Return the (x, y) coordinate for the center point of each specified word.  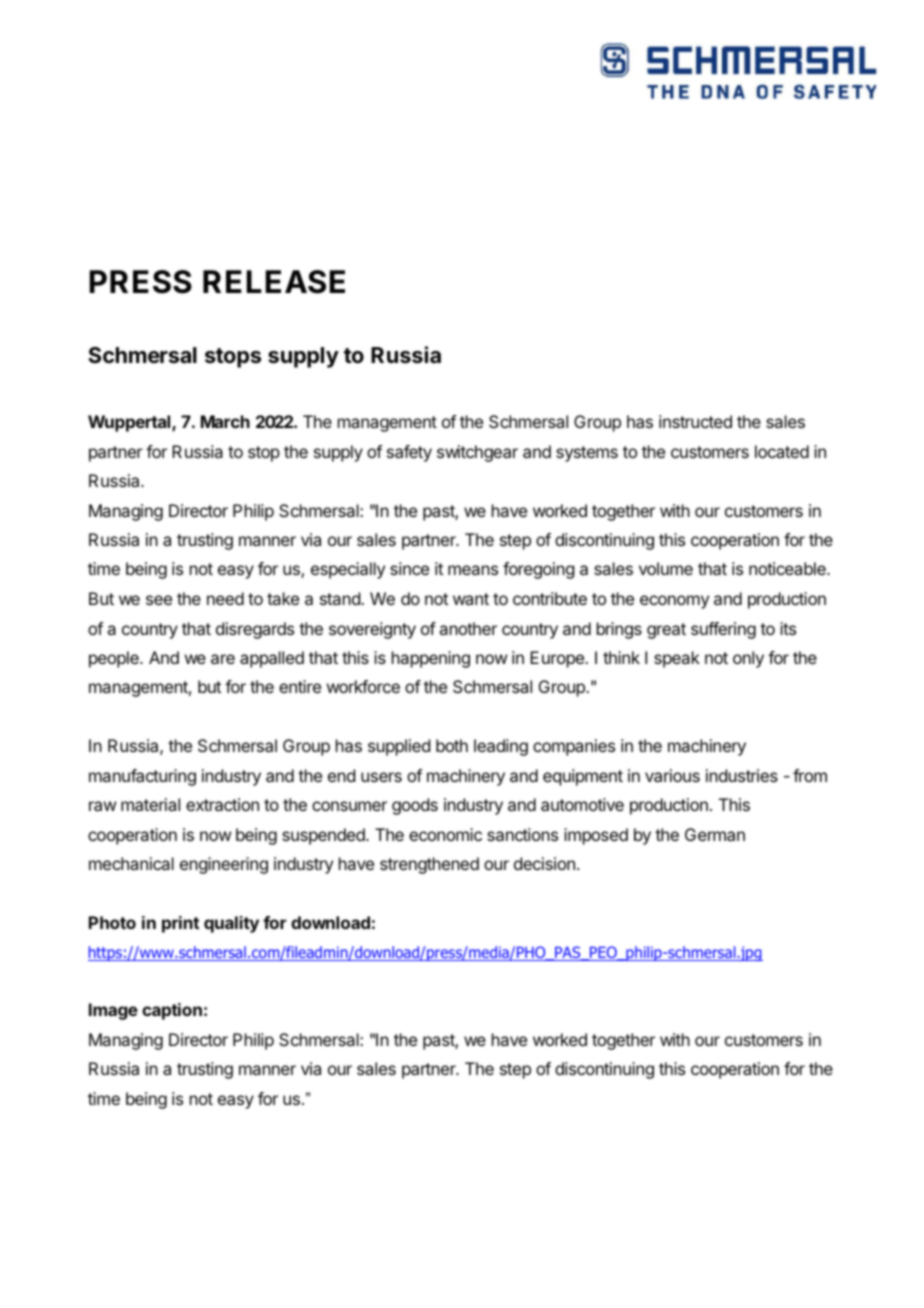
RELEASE (274, 282)
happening (431, 659)
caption (172, 1011)
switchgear (477, 453)
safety (409, 453)
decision (544, 863)
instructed (695, 421)
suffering (723, 630)
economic (445, 834)
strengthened (429, 865)
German (715, 834)
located (782, 451)
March (225, 421)
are (223, 659)
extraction (222, 804)
